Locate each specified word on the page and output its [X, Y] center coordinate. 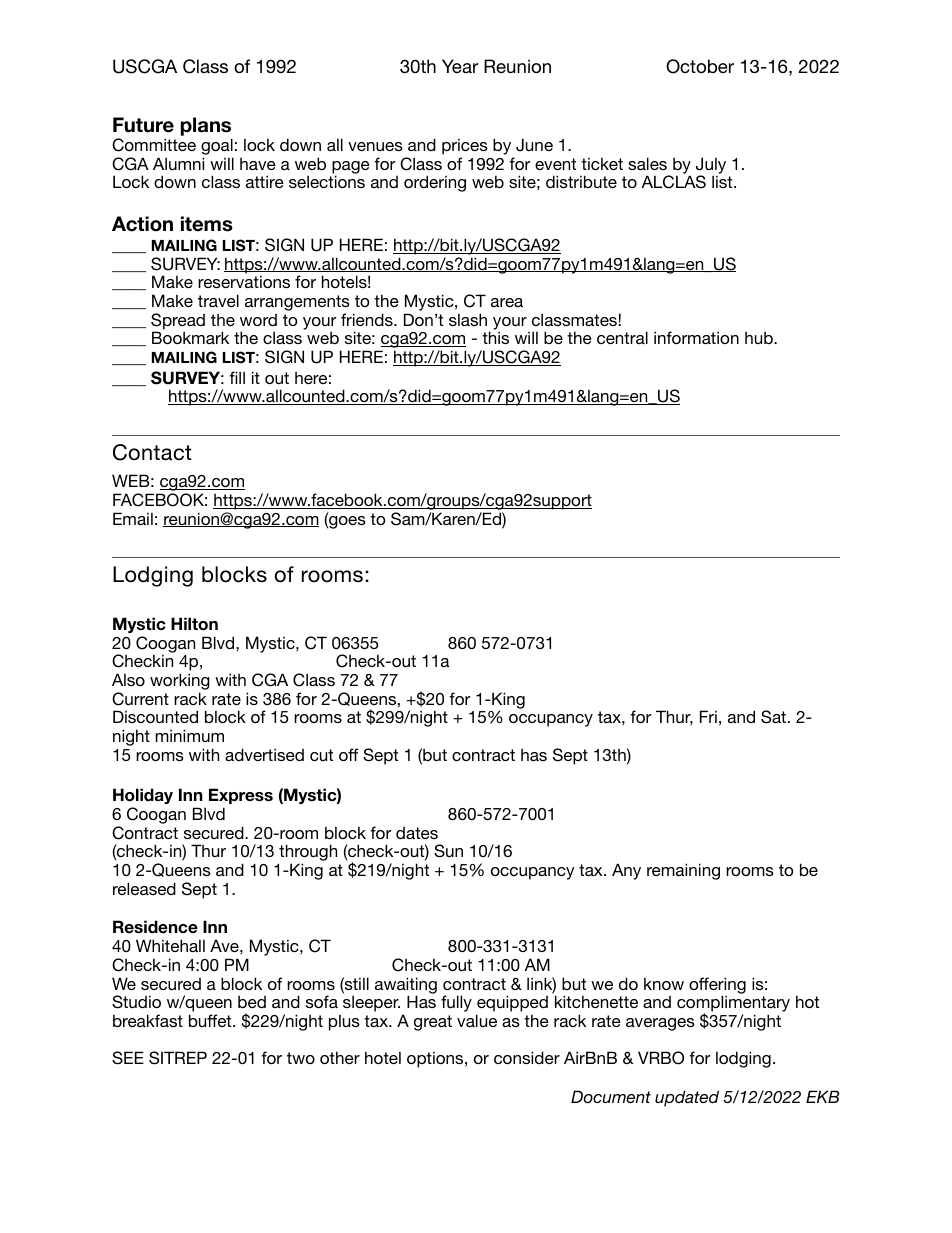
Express [241, 796]
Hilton [194, 624]
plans [206, 126]
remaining [683, 871]
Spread [178, 322]
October [700, 66]
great [433, 1023]
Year [460, 66]
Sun [448, 851]
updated [687, 1098]
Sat [775, 717]
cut [321, 755]
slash [468, 319]
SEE [128, 1058]
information [696, 337]
